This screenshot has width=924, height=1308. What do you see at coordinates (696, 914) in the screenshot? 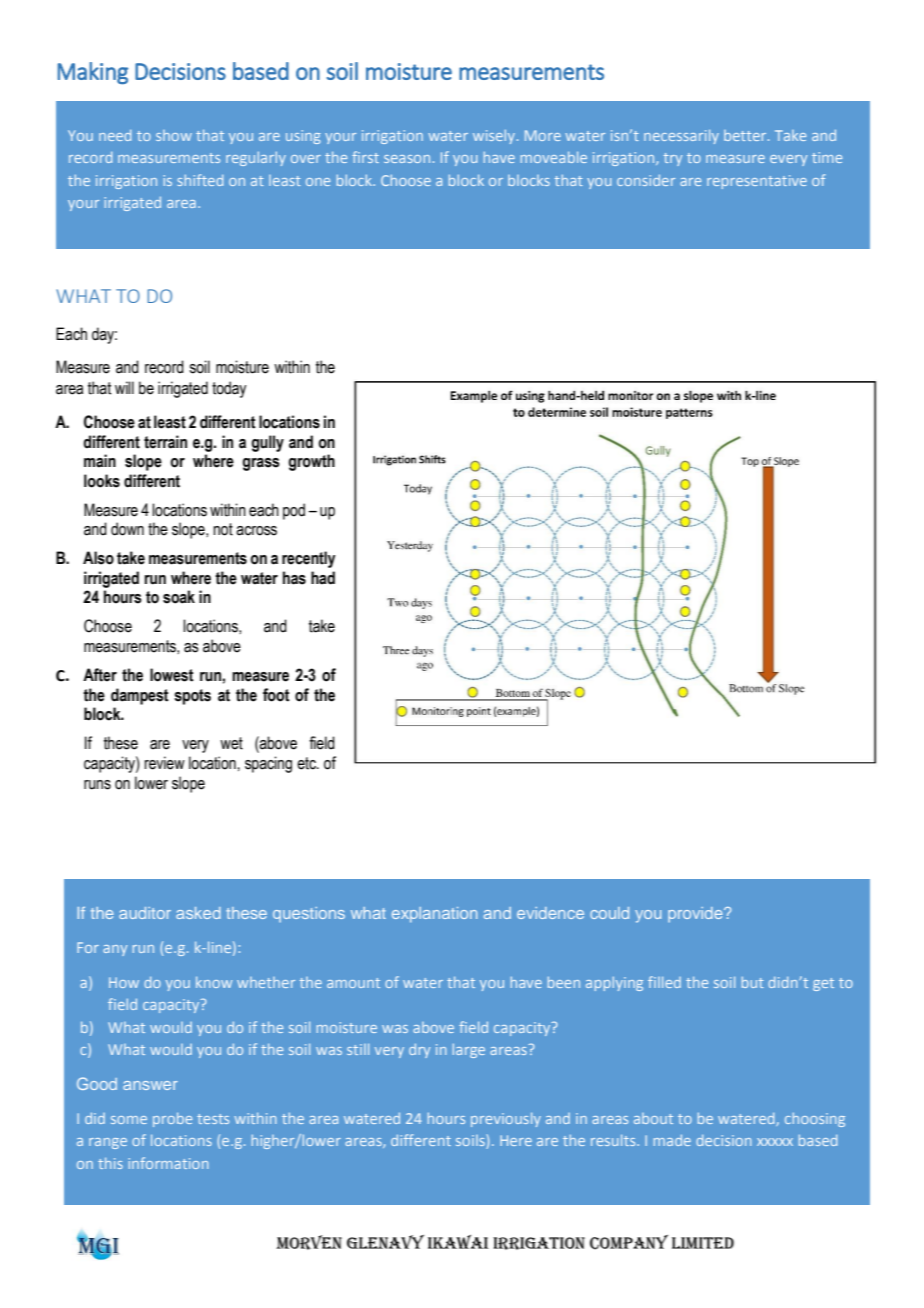
I see `provide` at bounding box center [696, 914].
